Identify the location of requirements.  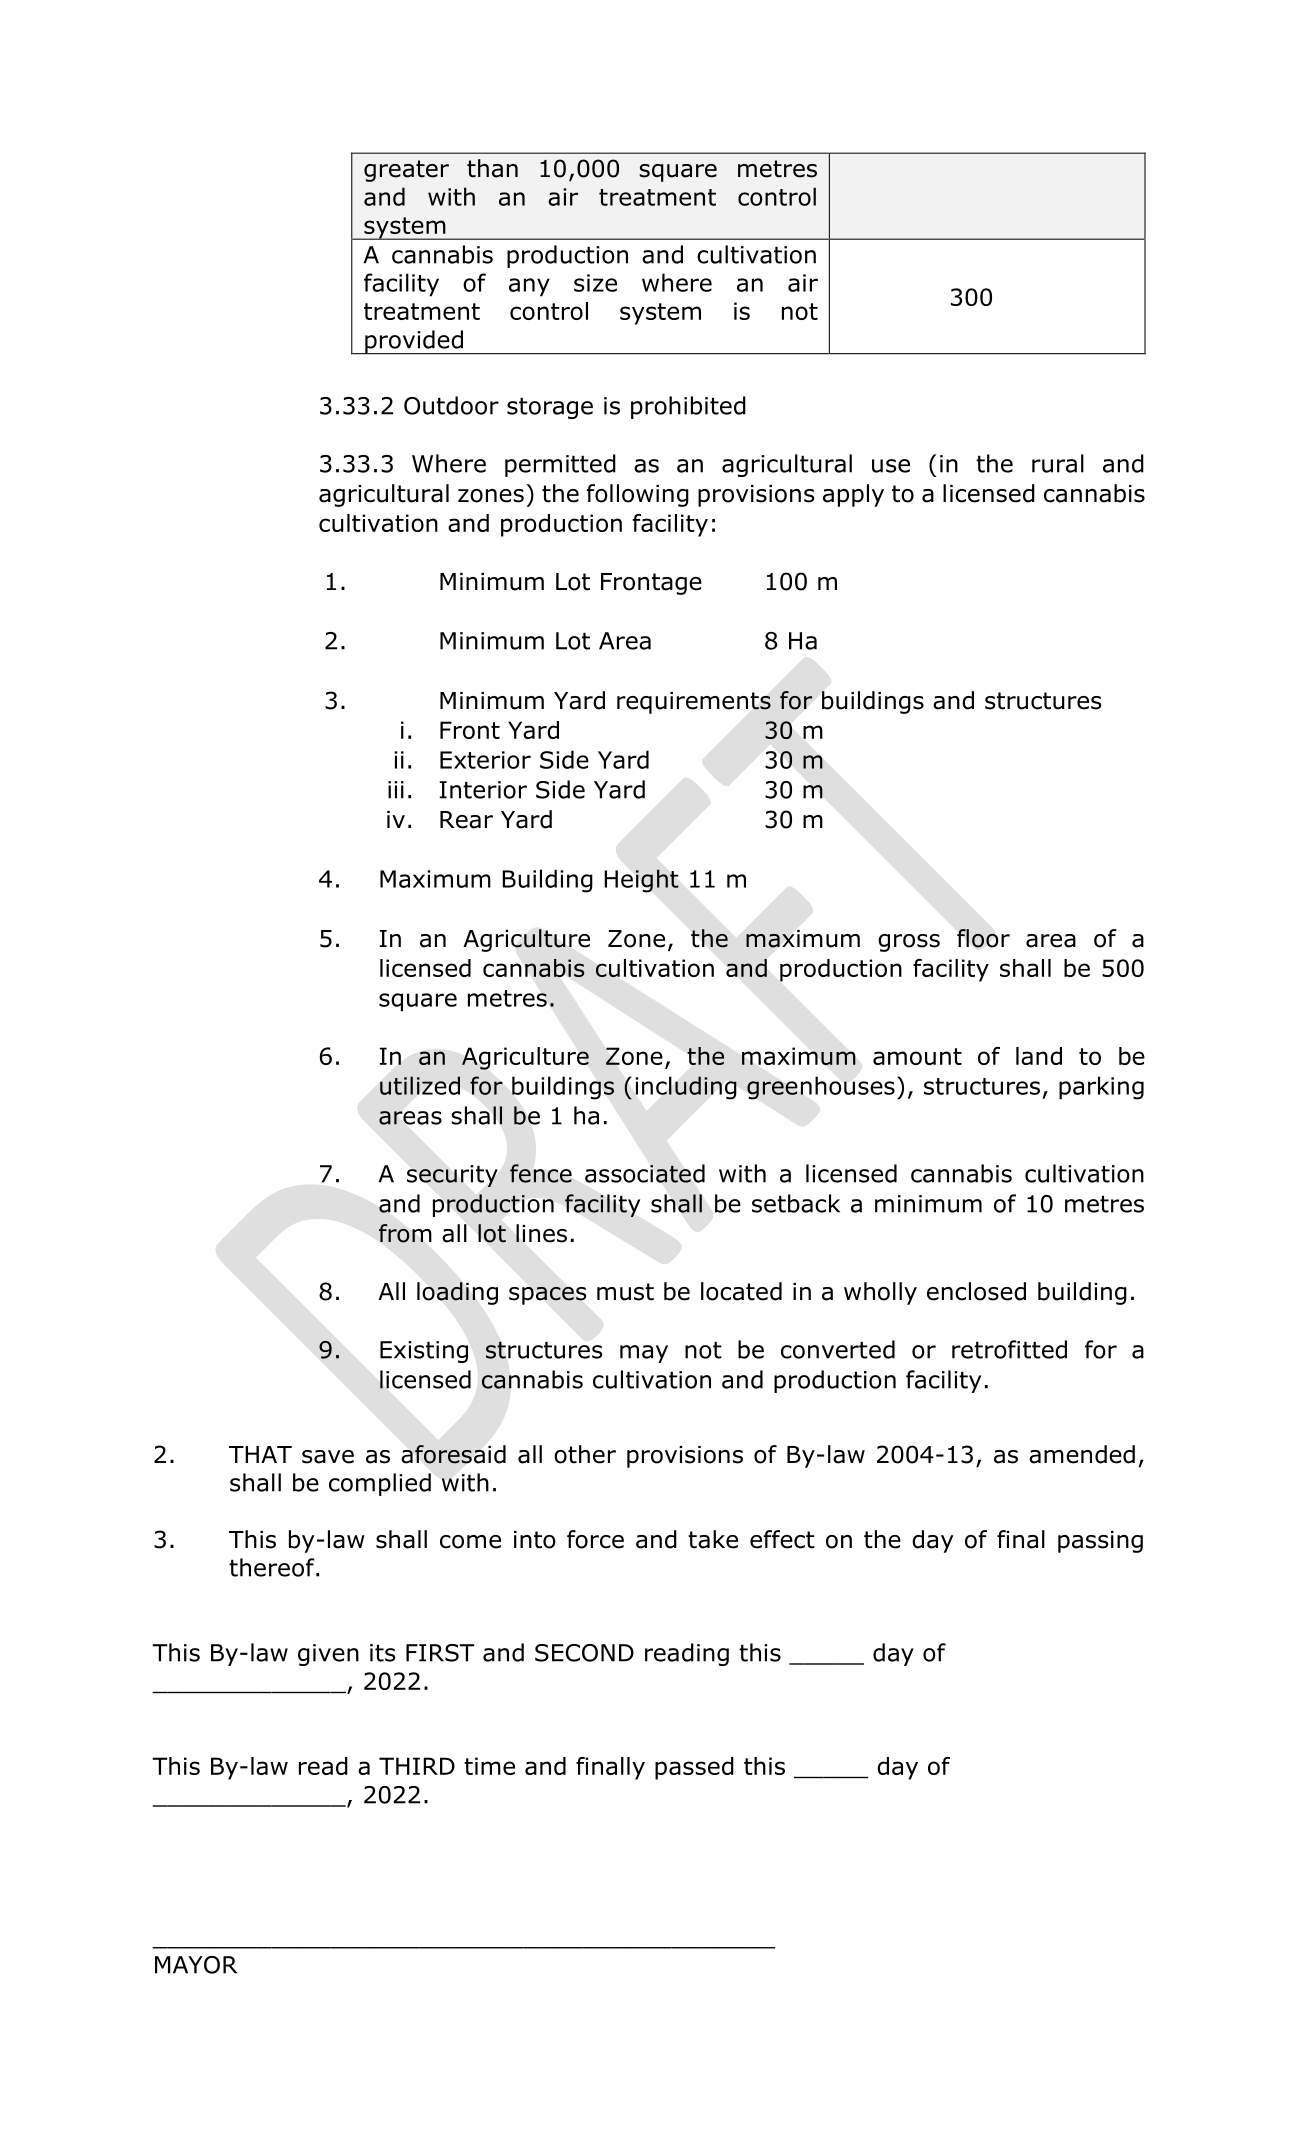
(694, 703).
